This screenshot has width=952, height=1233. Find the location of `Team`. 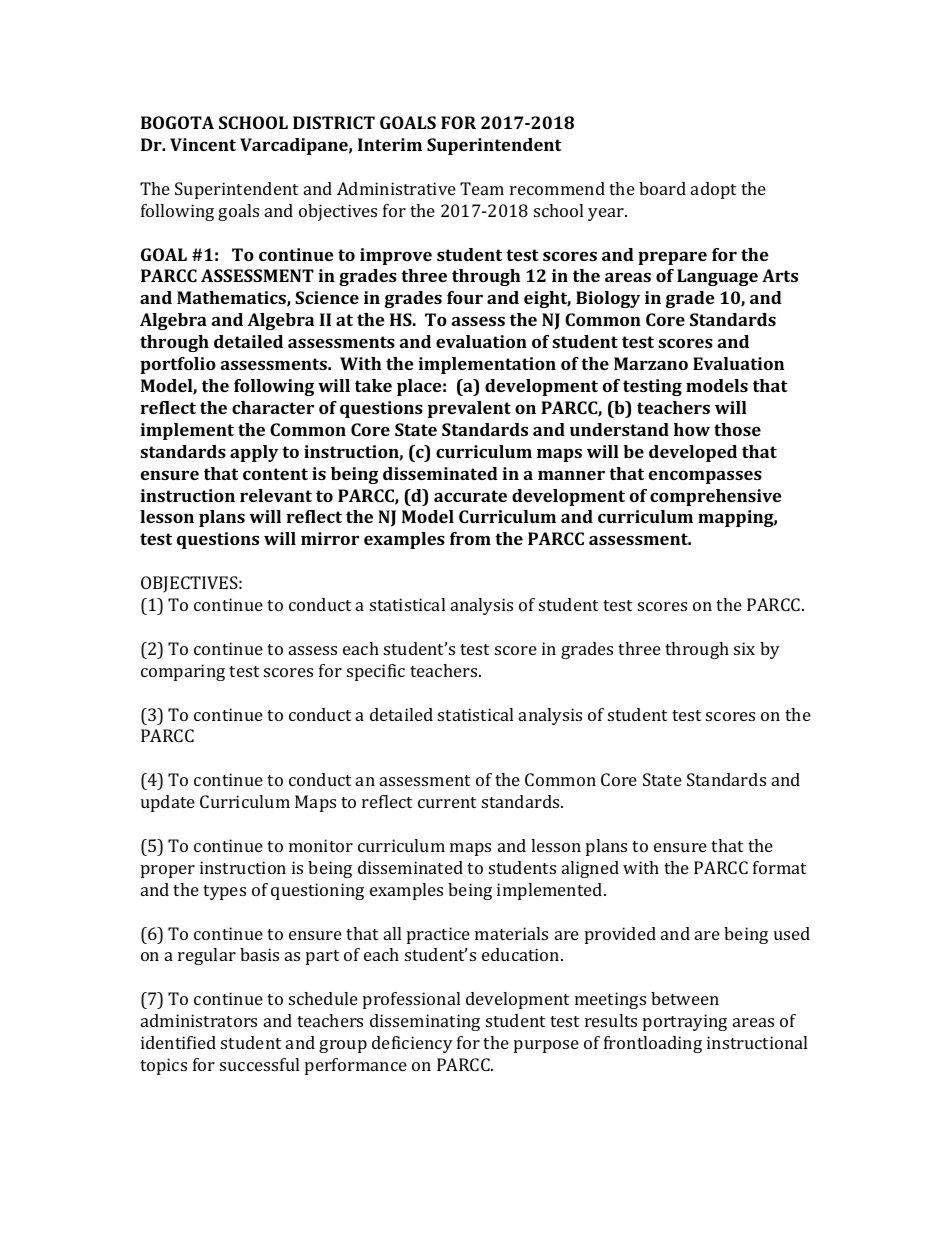

Team is located at coordinates (482, 188).
